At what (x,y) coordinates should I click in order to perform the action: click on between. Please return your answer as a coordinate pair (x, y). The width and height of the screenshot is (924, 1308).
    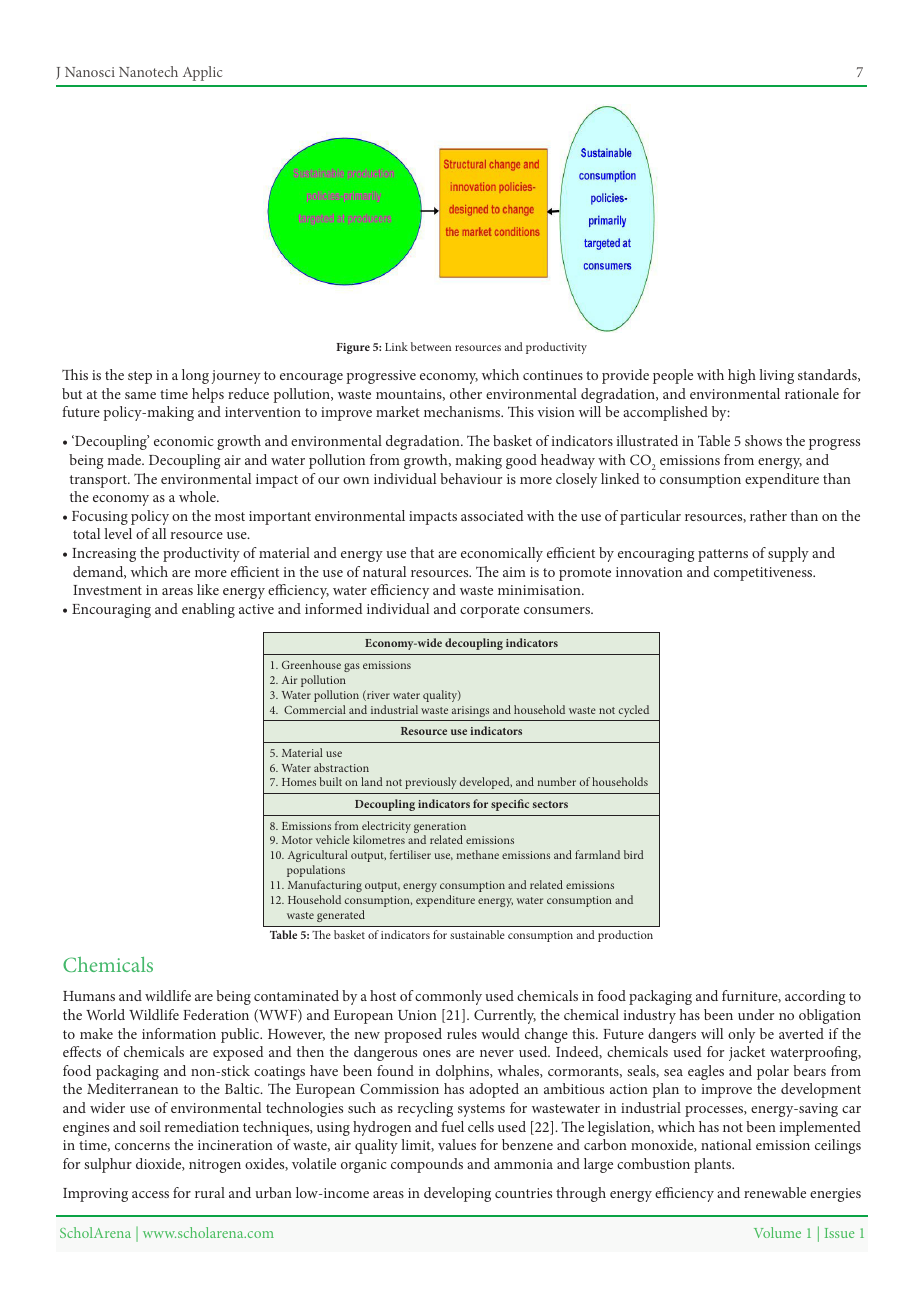
    Looking at the image, I should click on (431, 346).
